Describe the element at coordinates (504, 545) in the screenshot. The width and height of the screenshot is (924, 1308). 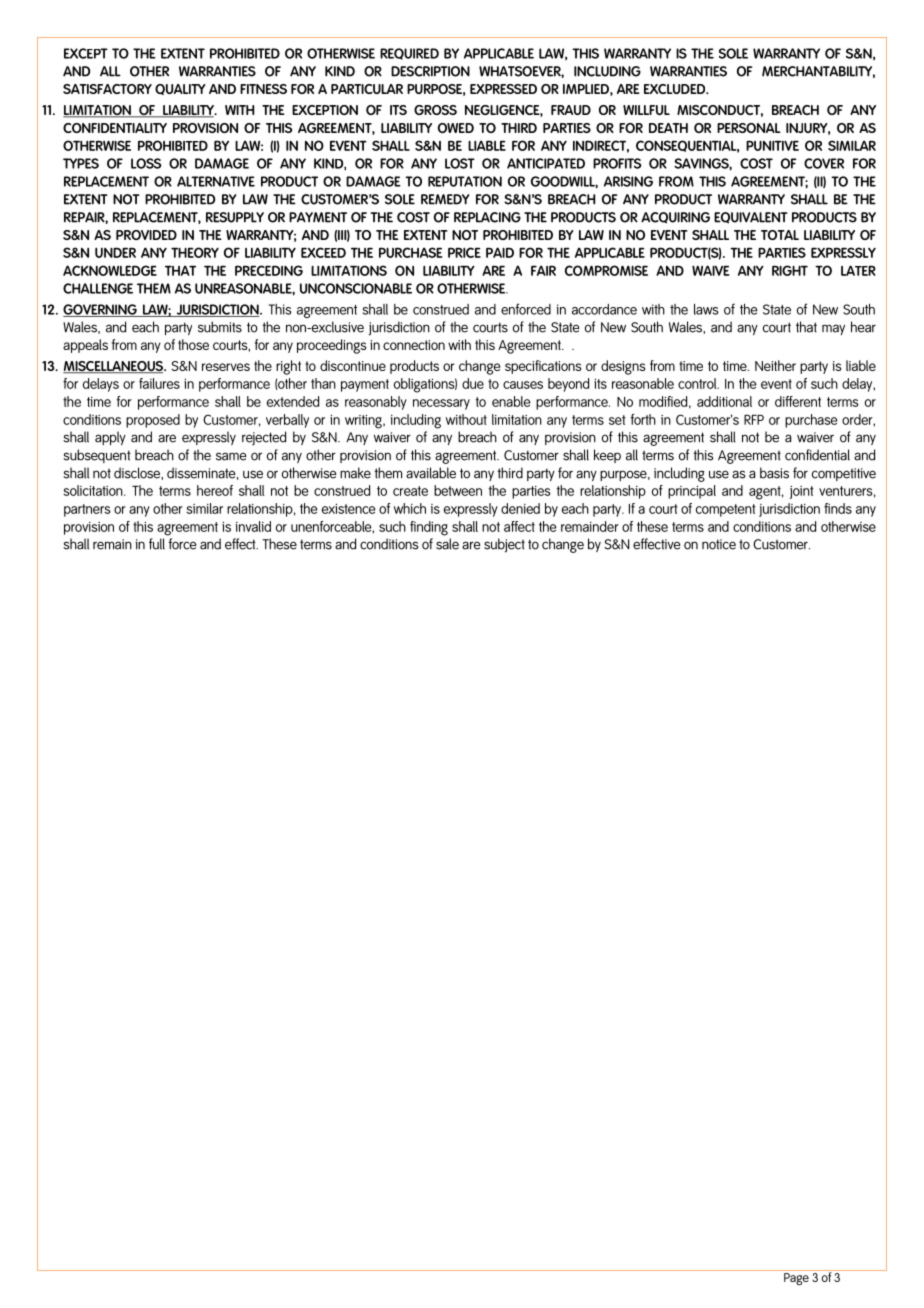
I see `subject` at that location.
